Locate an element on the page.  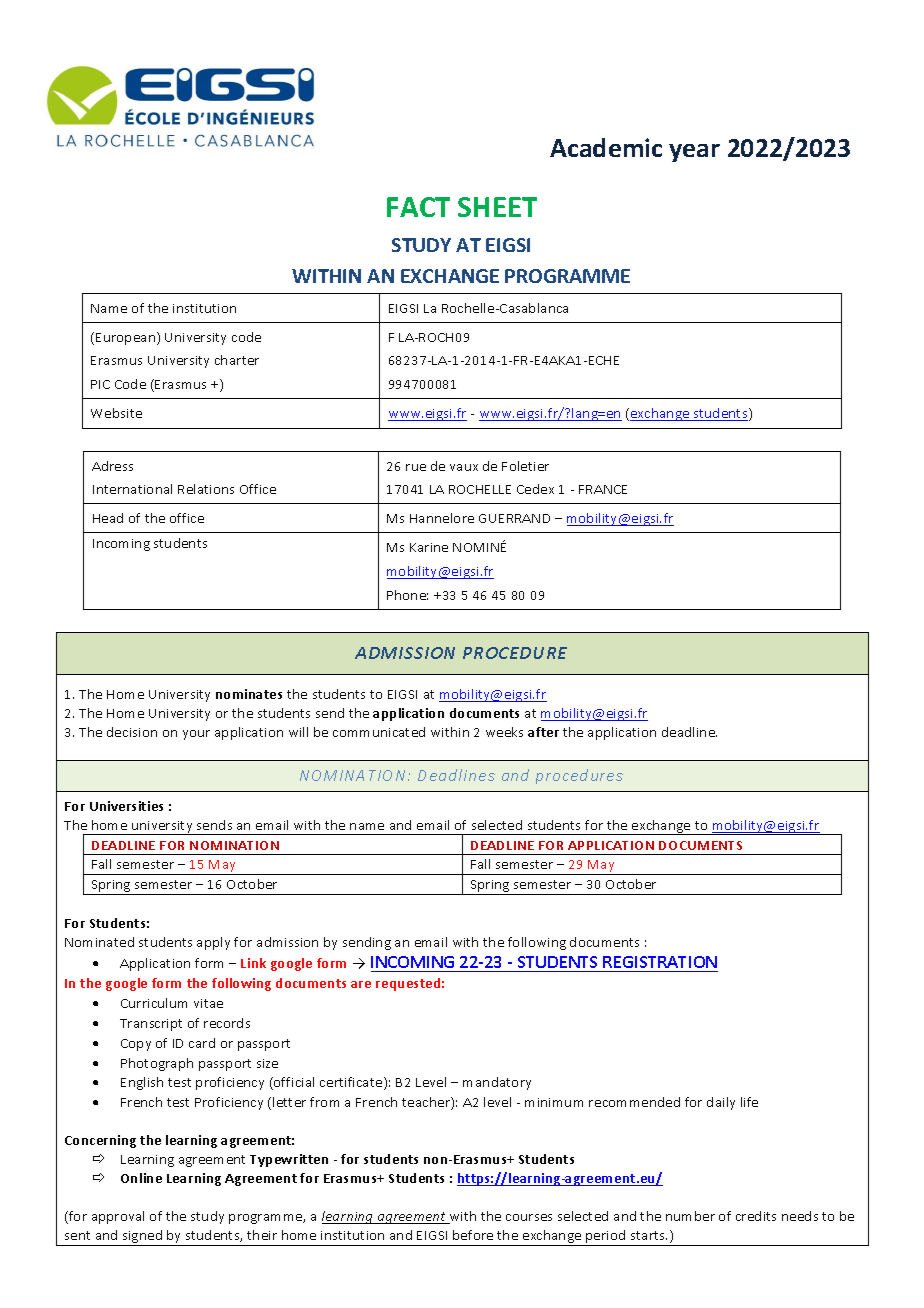
FRANCE is located at coordinates (603, 489).
